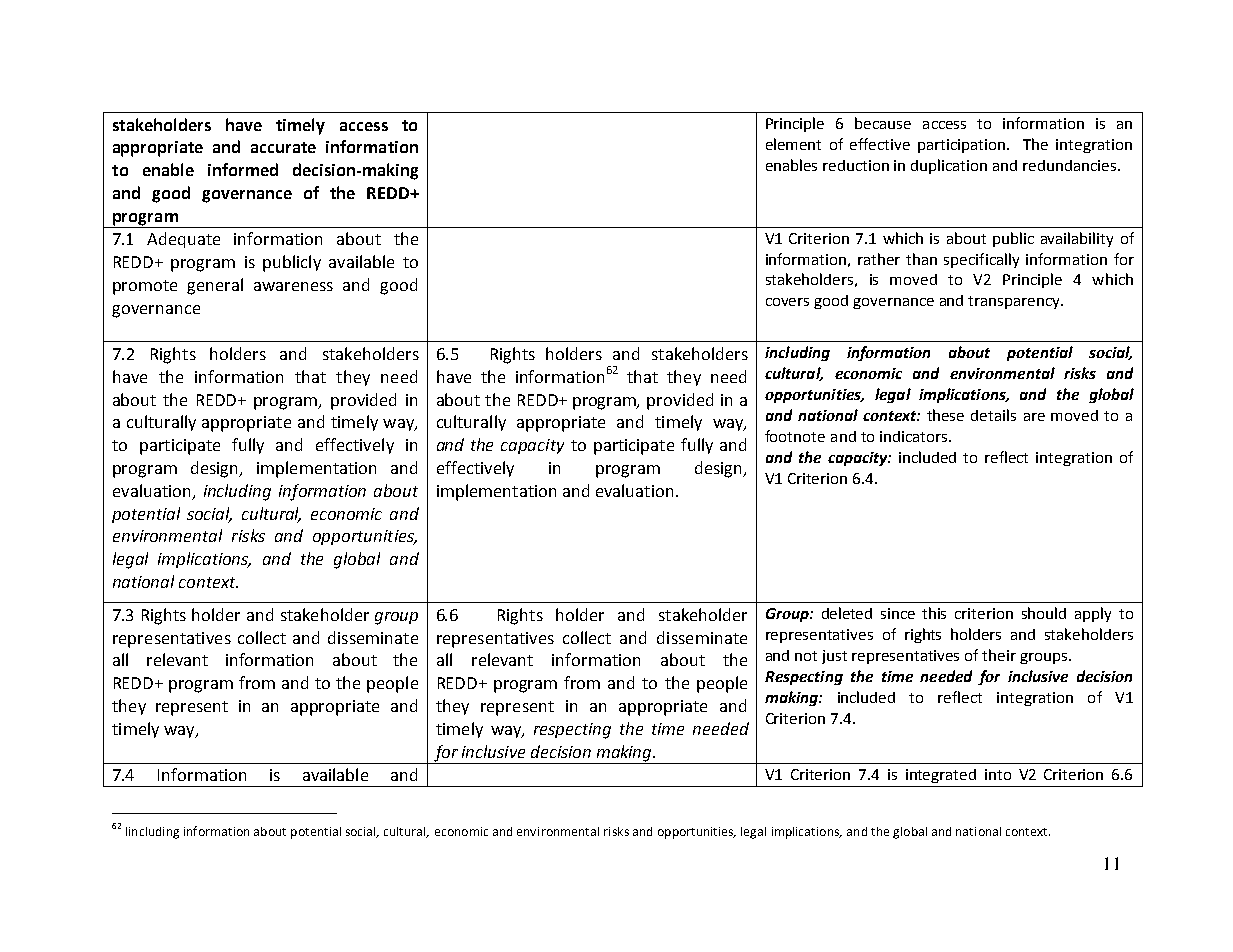 This document has height=952, width=1233. I want to click on just, so click(834, 657).
